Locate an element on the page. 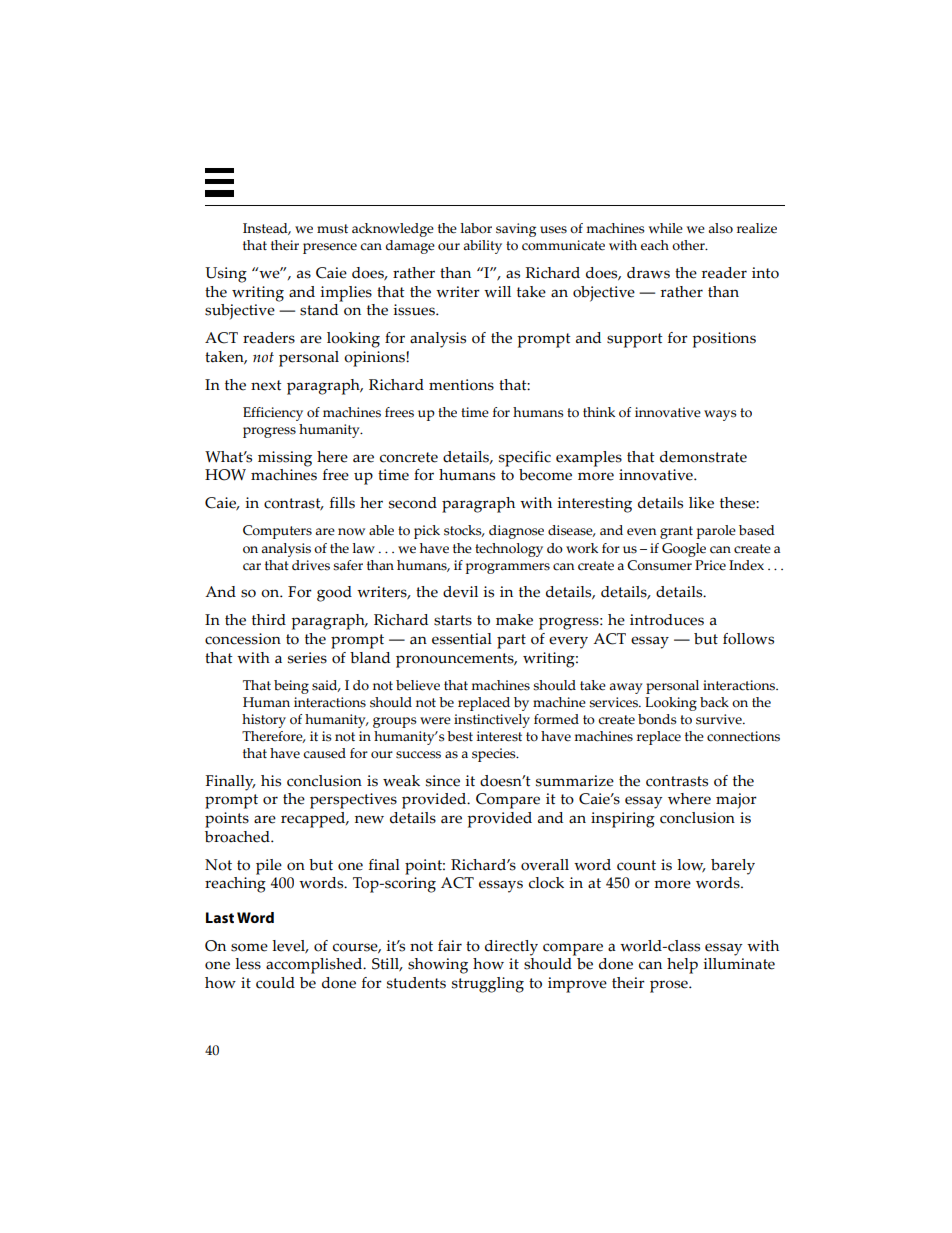 Image resolution: width=952 pixels, height=1233 pixels. ways is located at coordinates (720, 415).
